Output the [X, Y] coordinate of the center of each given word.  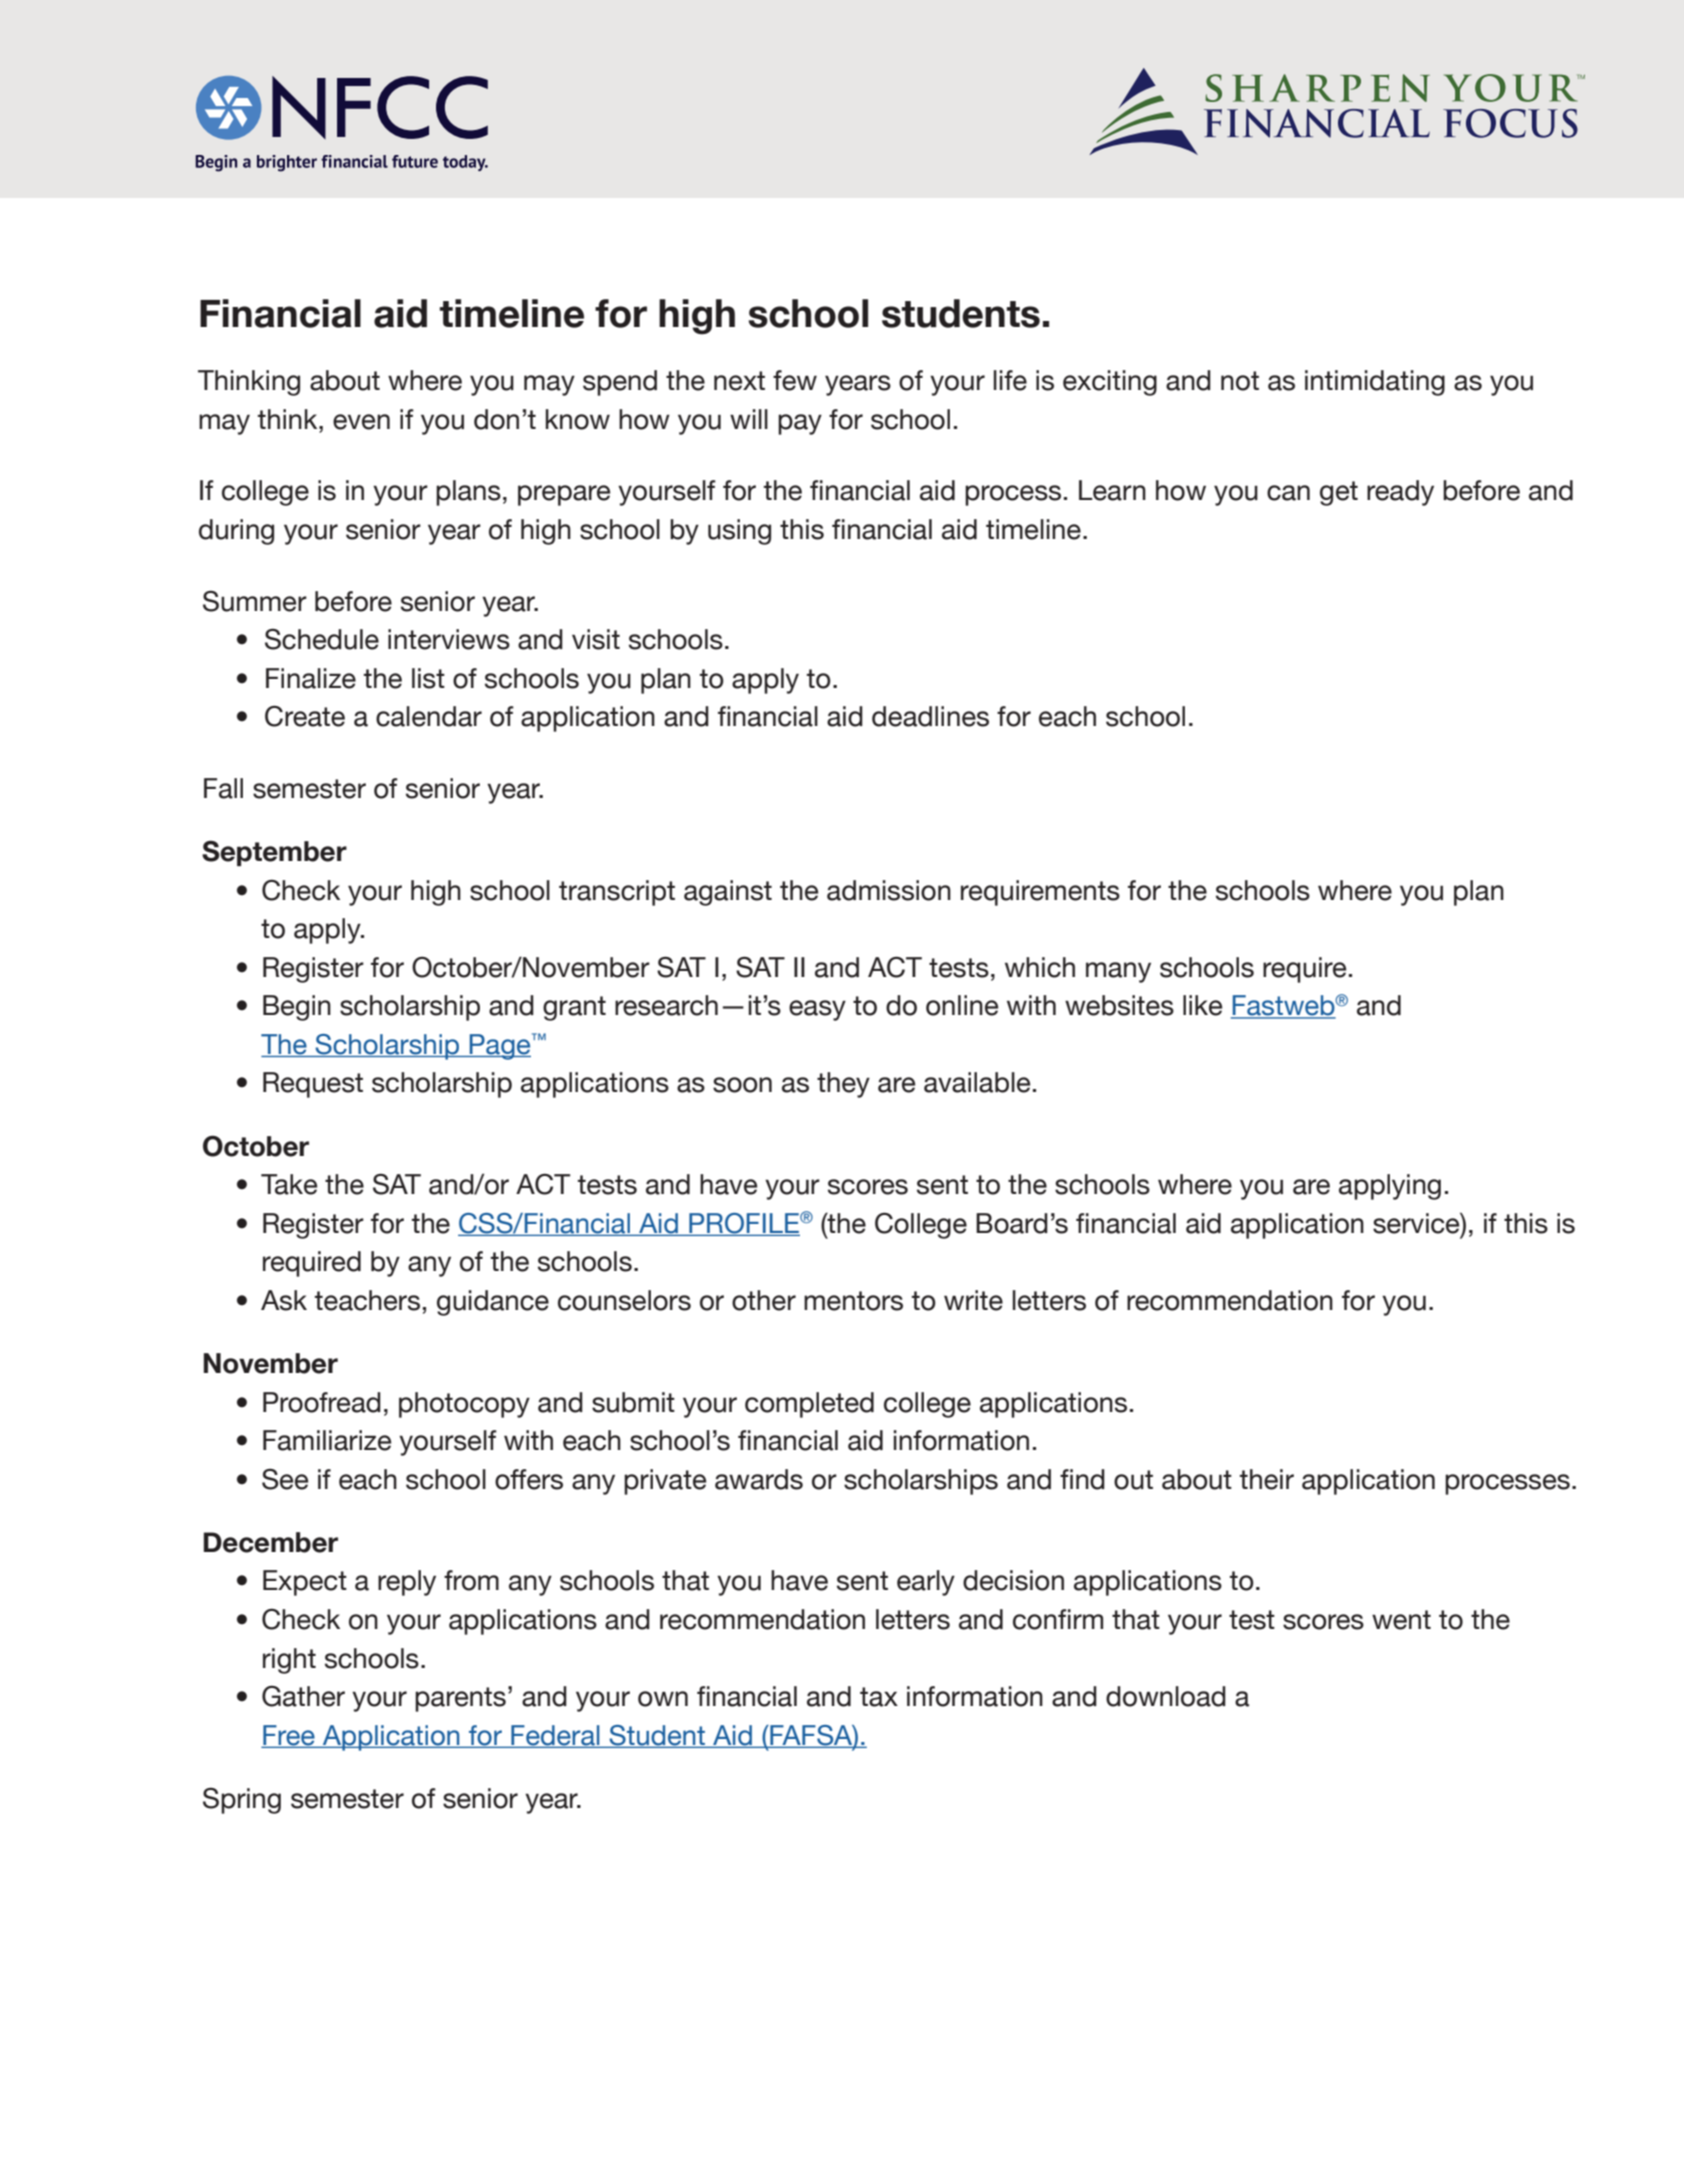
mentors [853, 1301]
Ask [284, 1300]
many [1118, 972]
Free [289, 1736]
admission [889, 890]
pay [800, 424]
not [1240, 381]
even [361, 422]
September [274, 853]
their [1267, 1479]
